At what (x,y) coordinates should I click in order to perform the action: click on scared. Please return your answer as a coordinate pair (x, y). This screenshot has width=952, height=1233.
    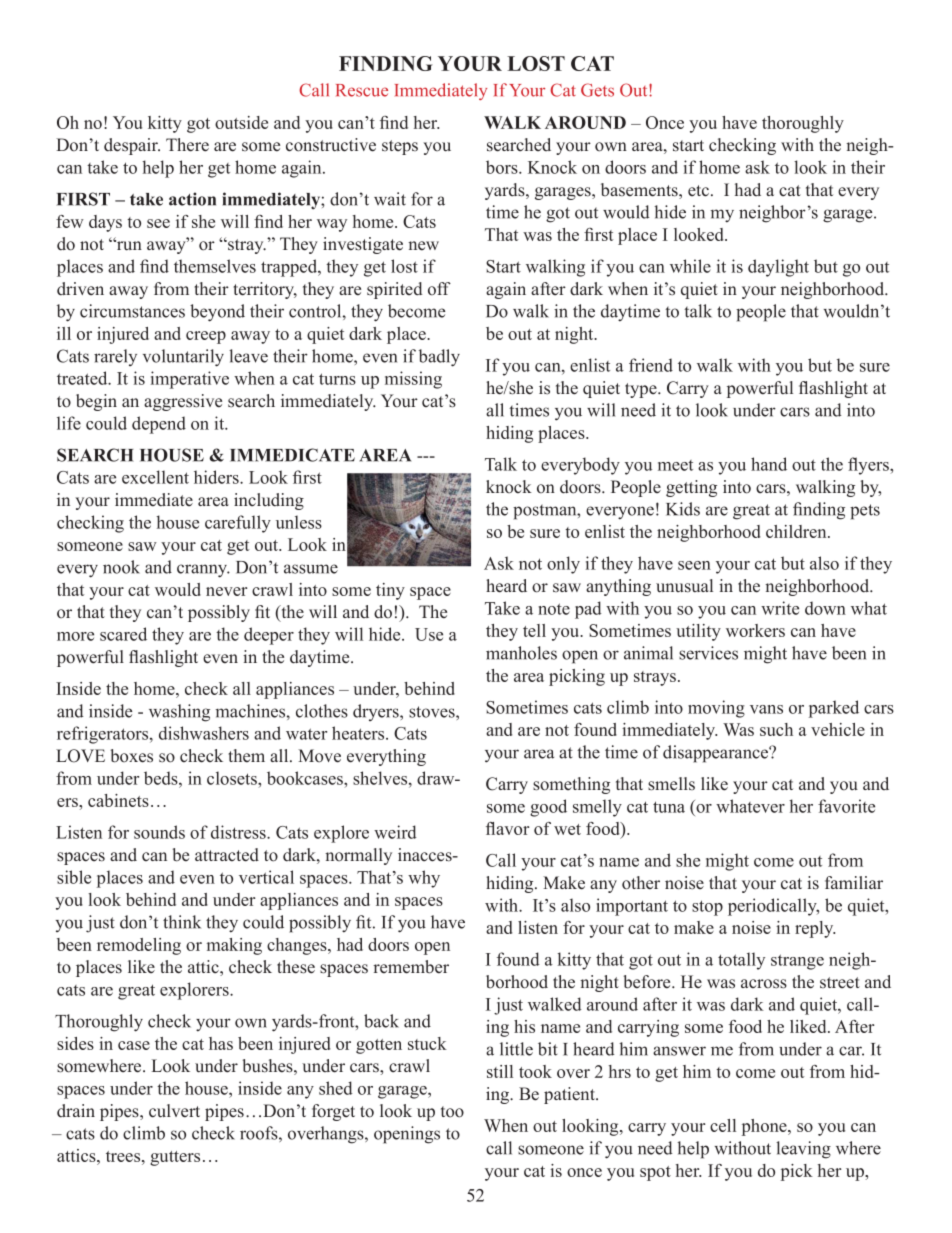
    Looking at the image, I should click on (123, 634).
